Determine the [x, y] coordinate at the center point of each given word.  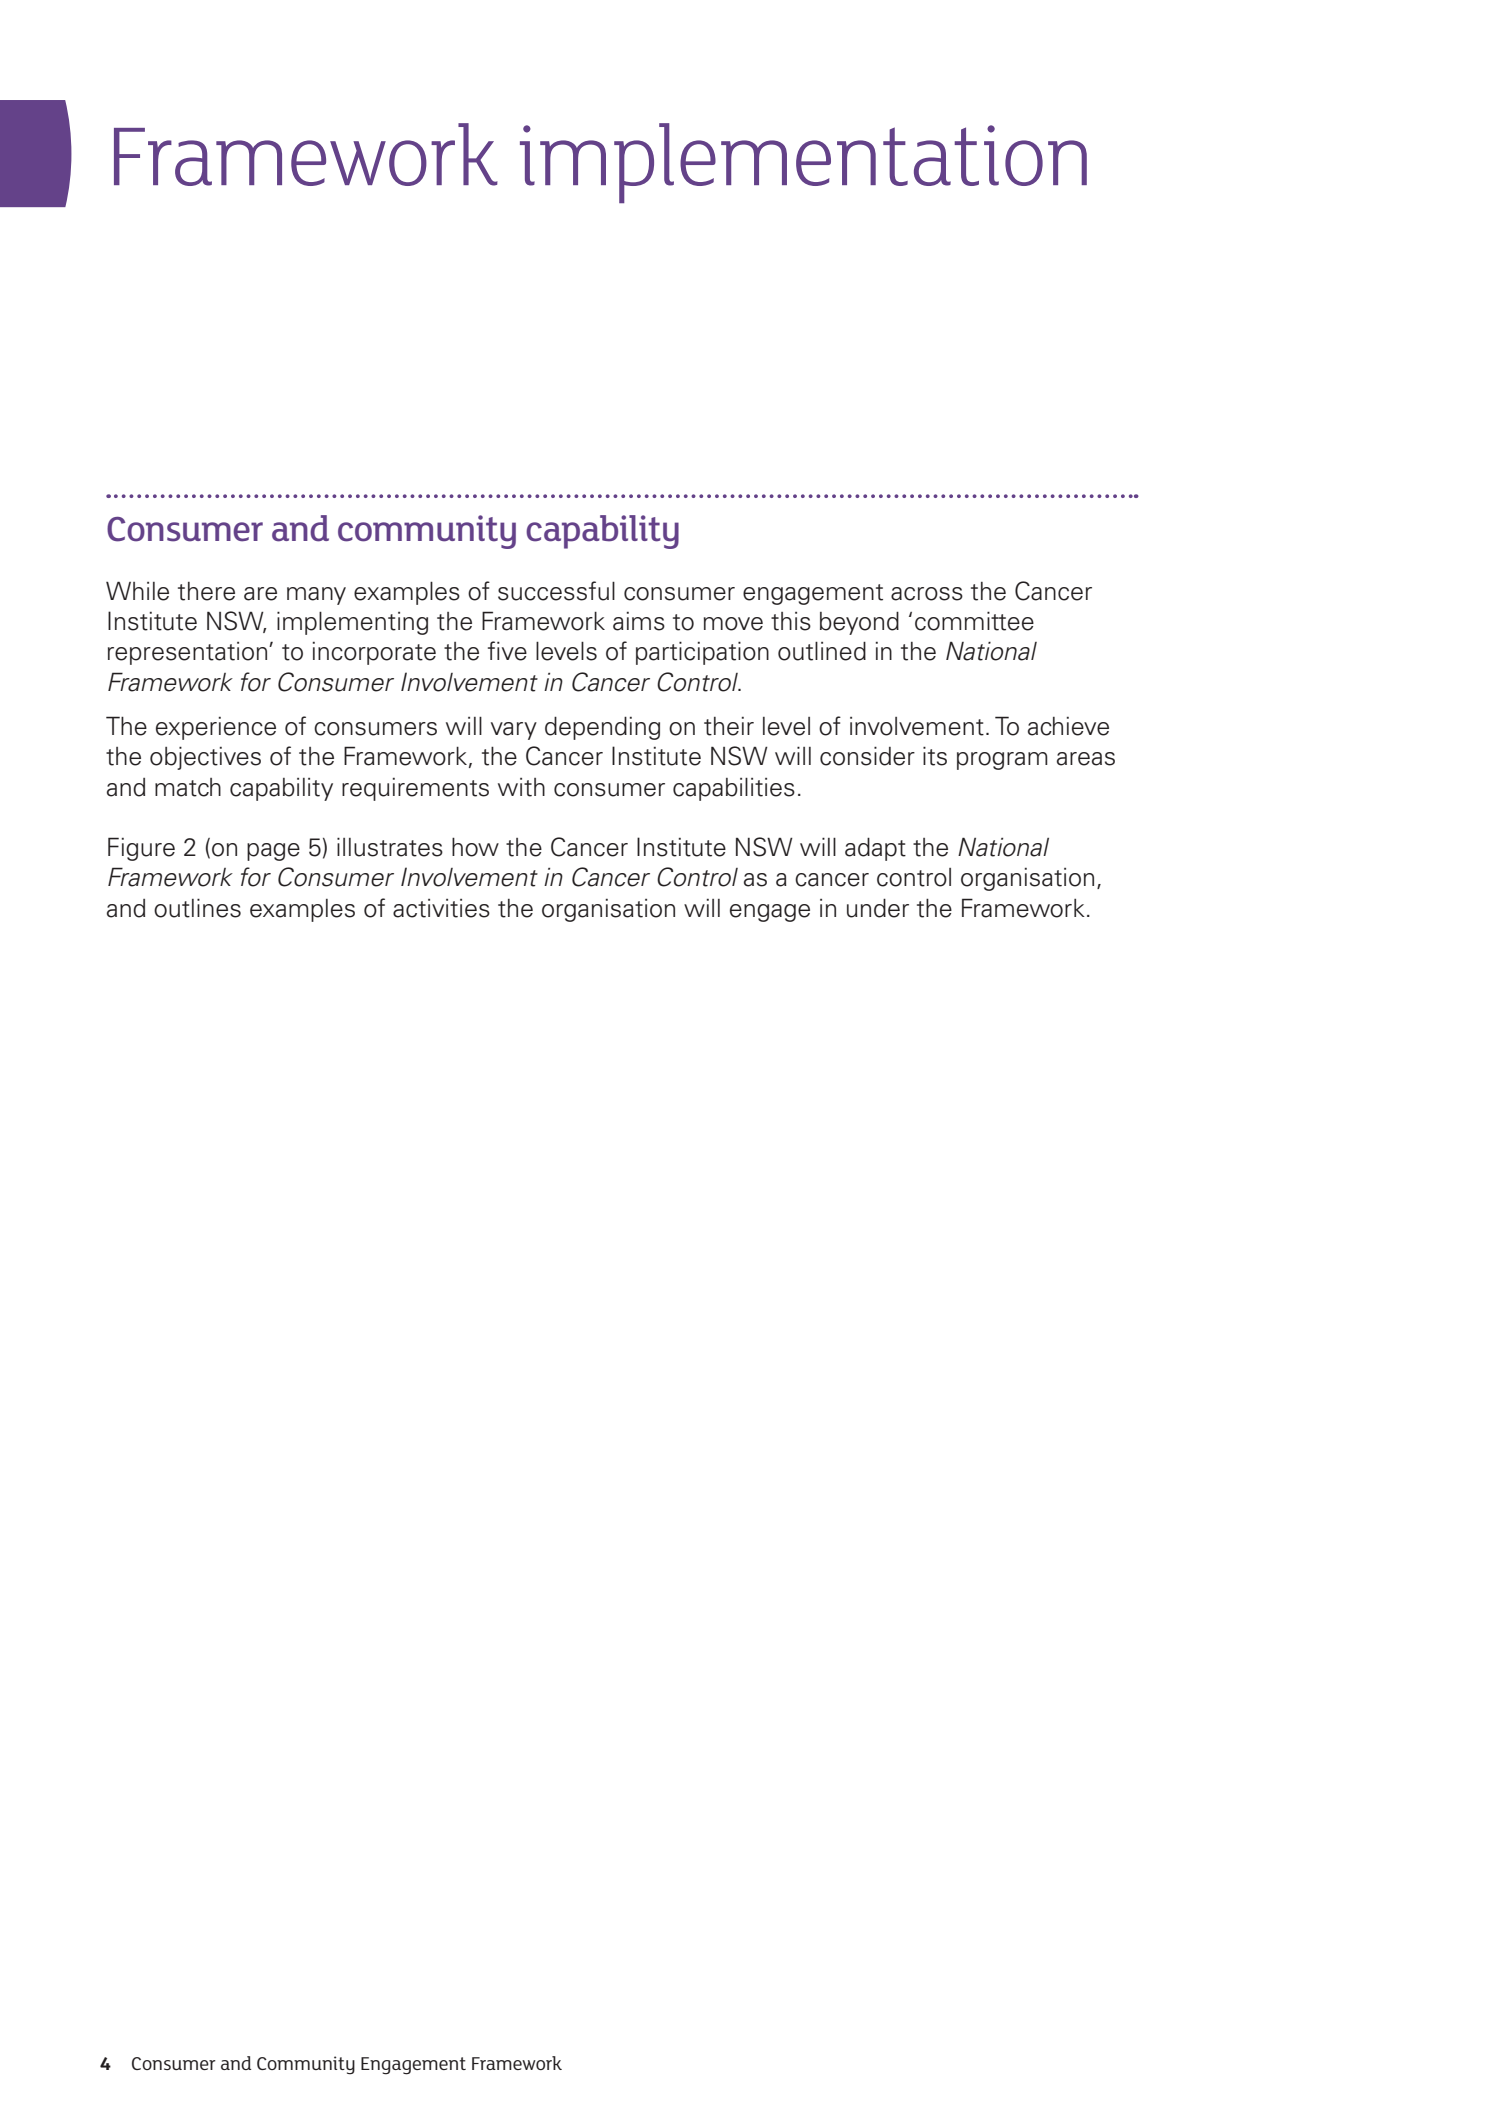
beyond [859, 623]
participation [702, 653]
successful [556, 591]
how [475, 847]
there [206, 591]
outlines [197, 908]
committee [974, 621]
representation [189, 653]
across [927, 594]
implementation [803, 163]
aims [639, 621]
